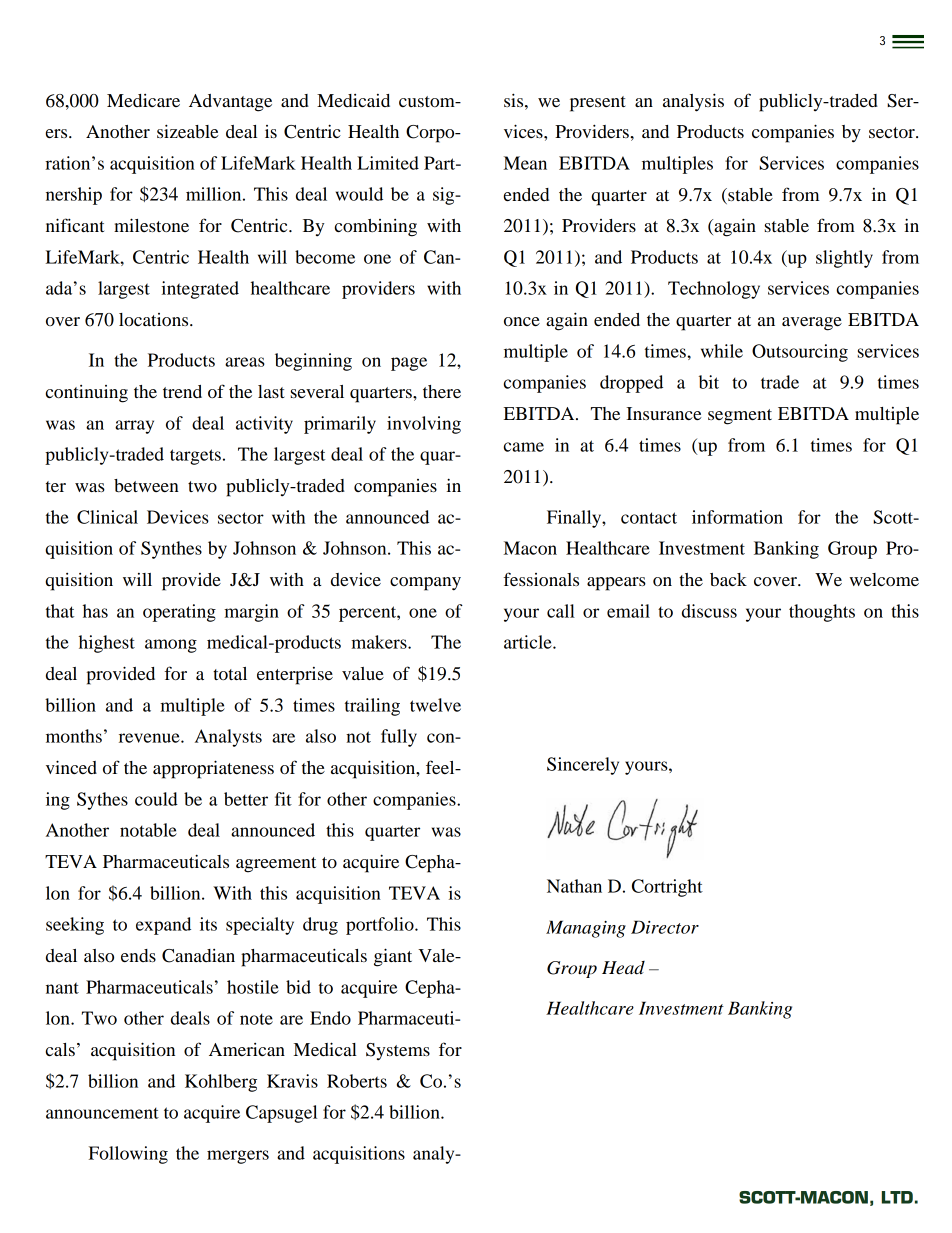 This screenshot has height=1233, width=952. Describe the element at coordinates (525, 163) in the screenshot. I see `Mean` at that location.
